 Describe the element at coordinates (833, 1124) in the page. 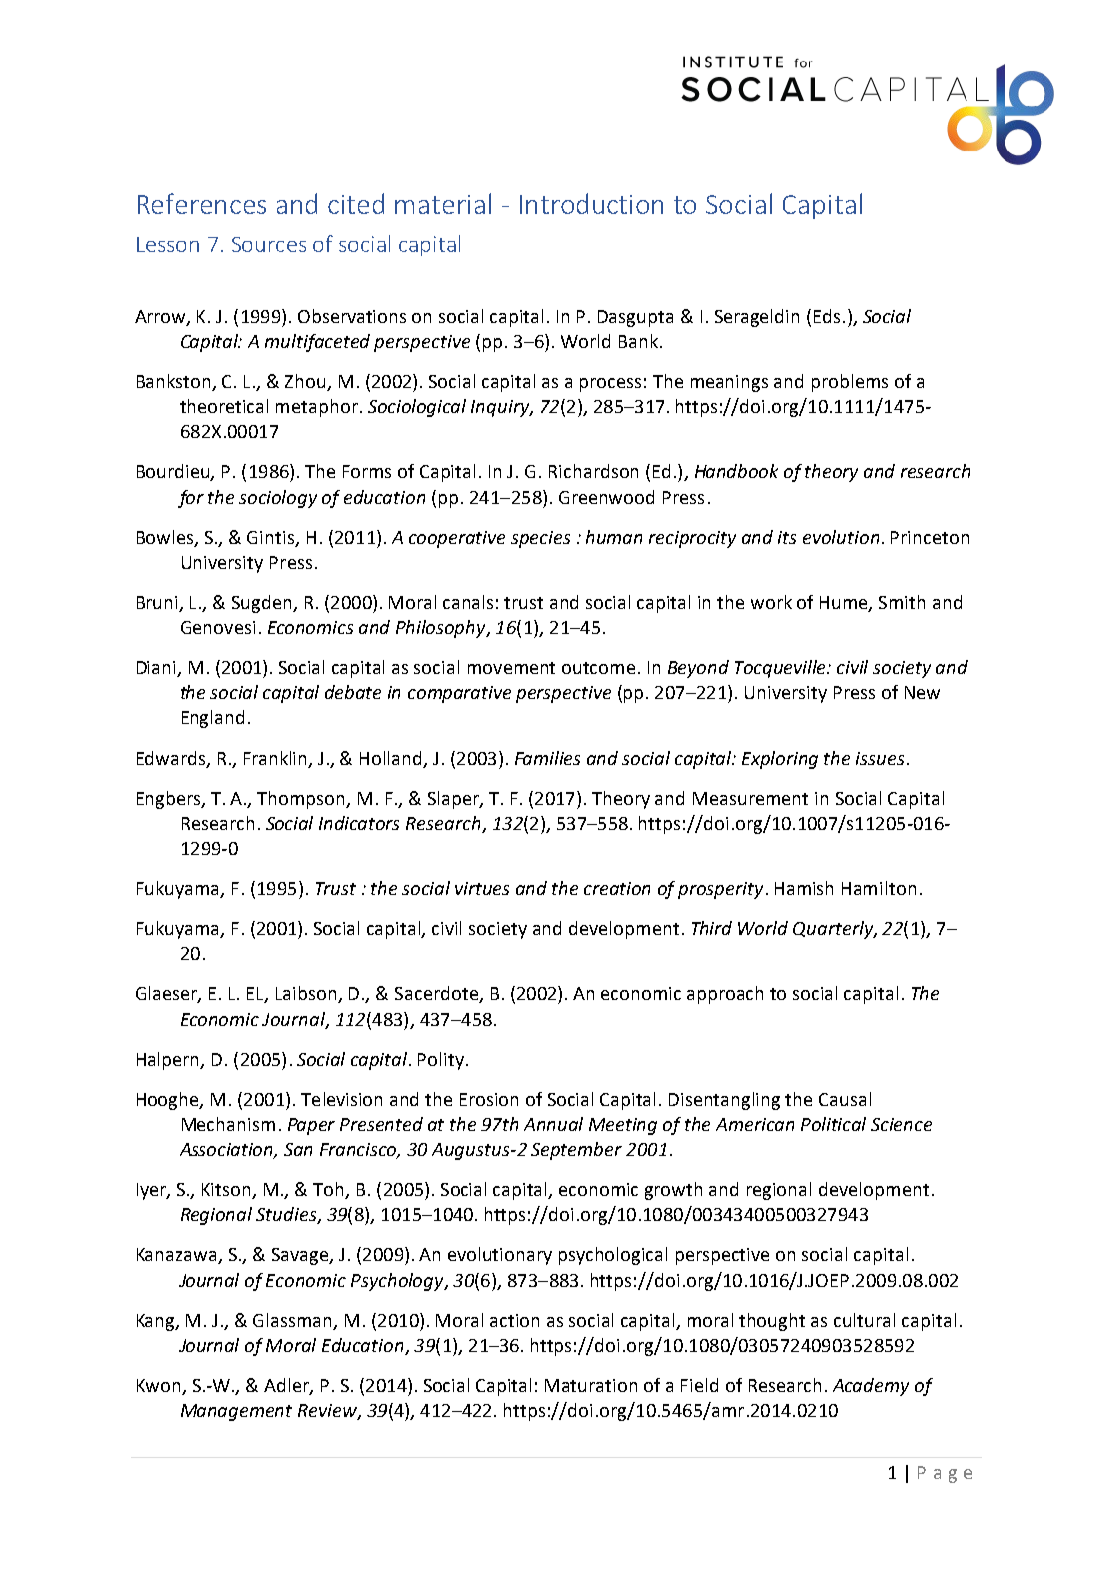

I see `Political` at that location.
